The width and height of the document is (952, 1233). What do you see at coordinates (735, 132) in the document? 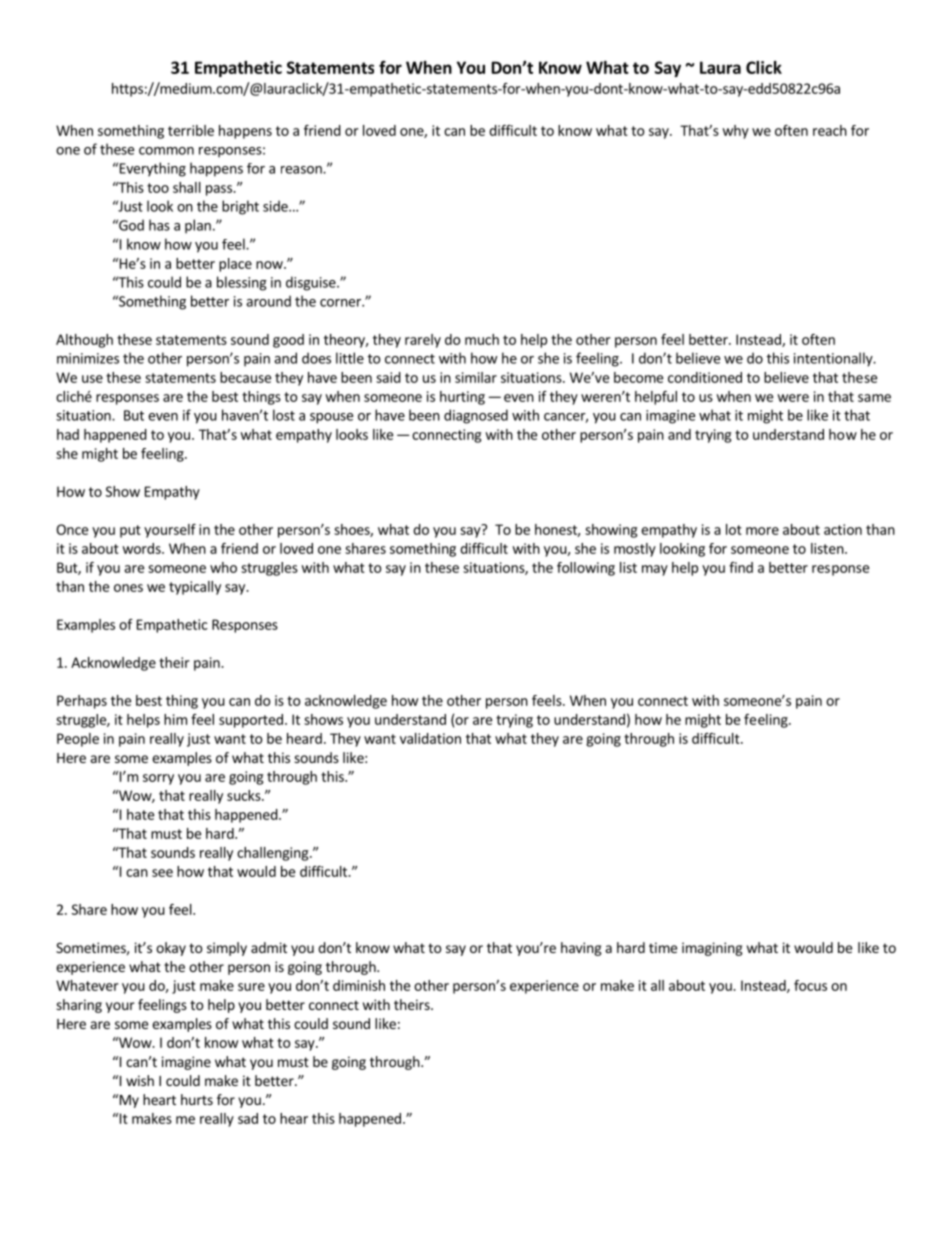
I see `why` at bounding box center [735, 132].
